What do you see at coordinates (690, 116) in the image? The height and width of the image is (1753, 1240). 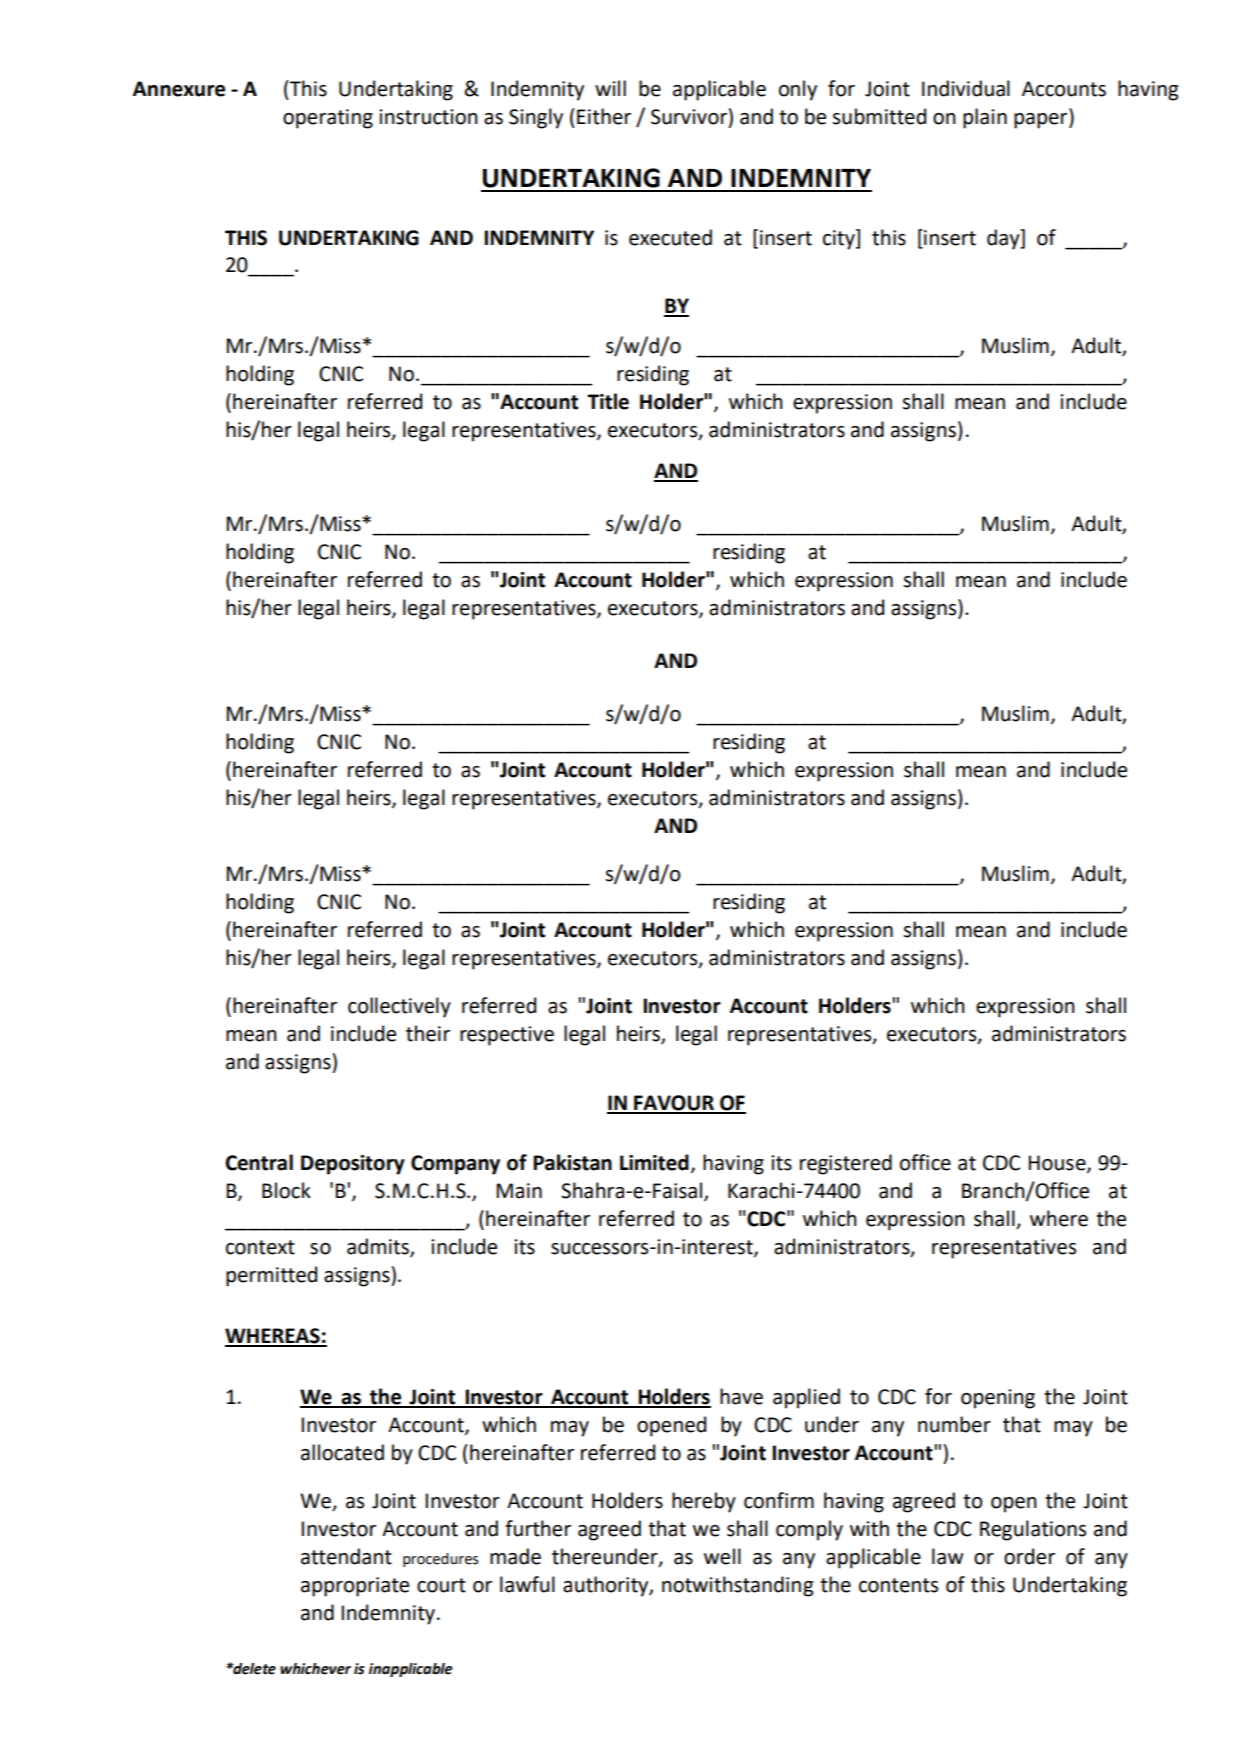 I see `Survivor` at bounding box center [690, 116].
